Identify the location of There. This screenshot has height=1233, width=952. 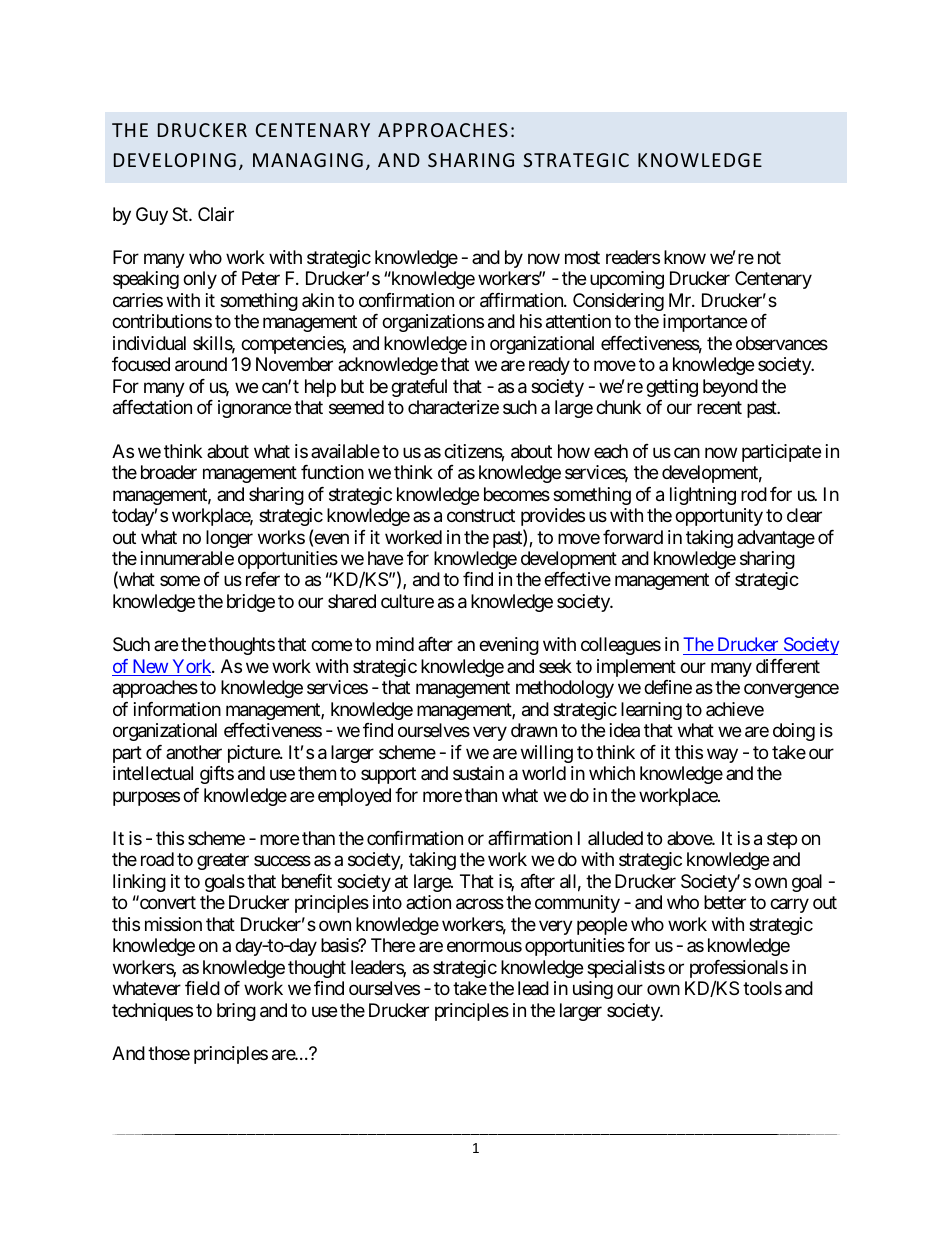
(393, 945).
